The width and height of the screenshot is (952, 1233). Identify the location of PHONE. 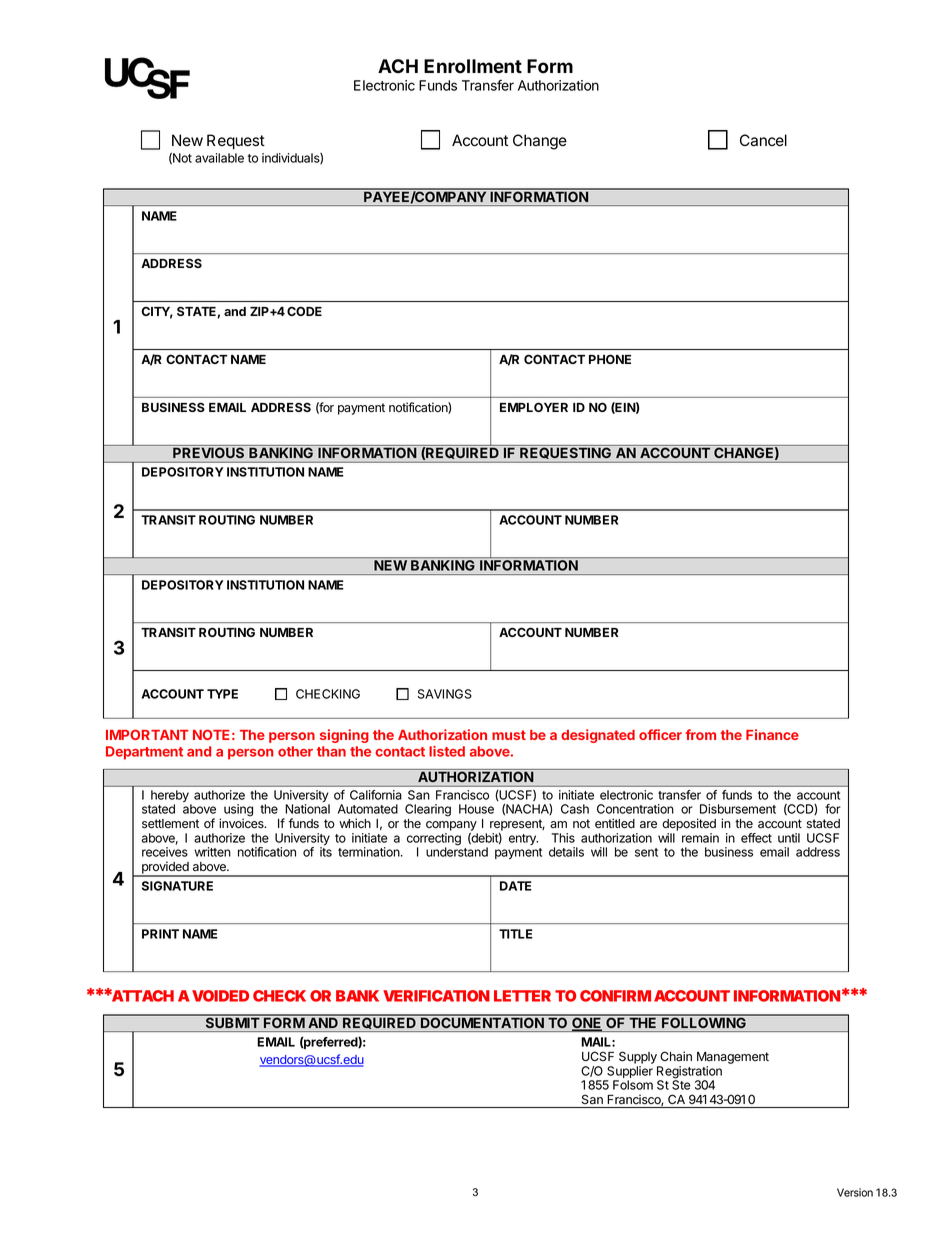
(610, 359).
